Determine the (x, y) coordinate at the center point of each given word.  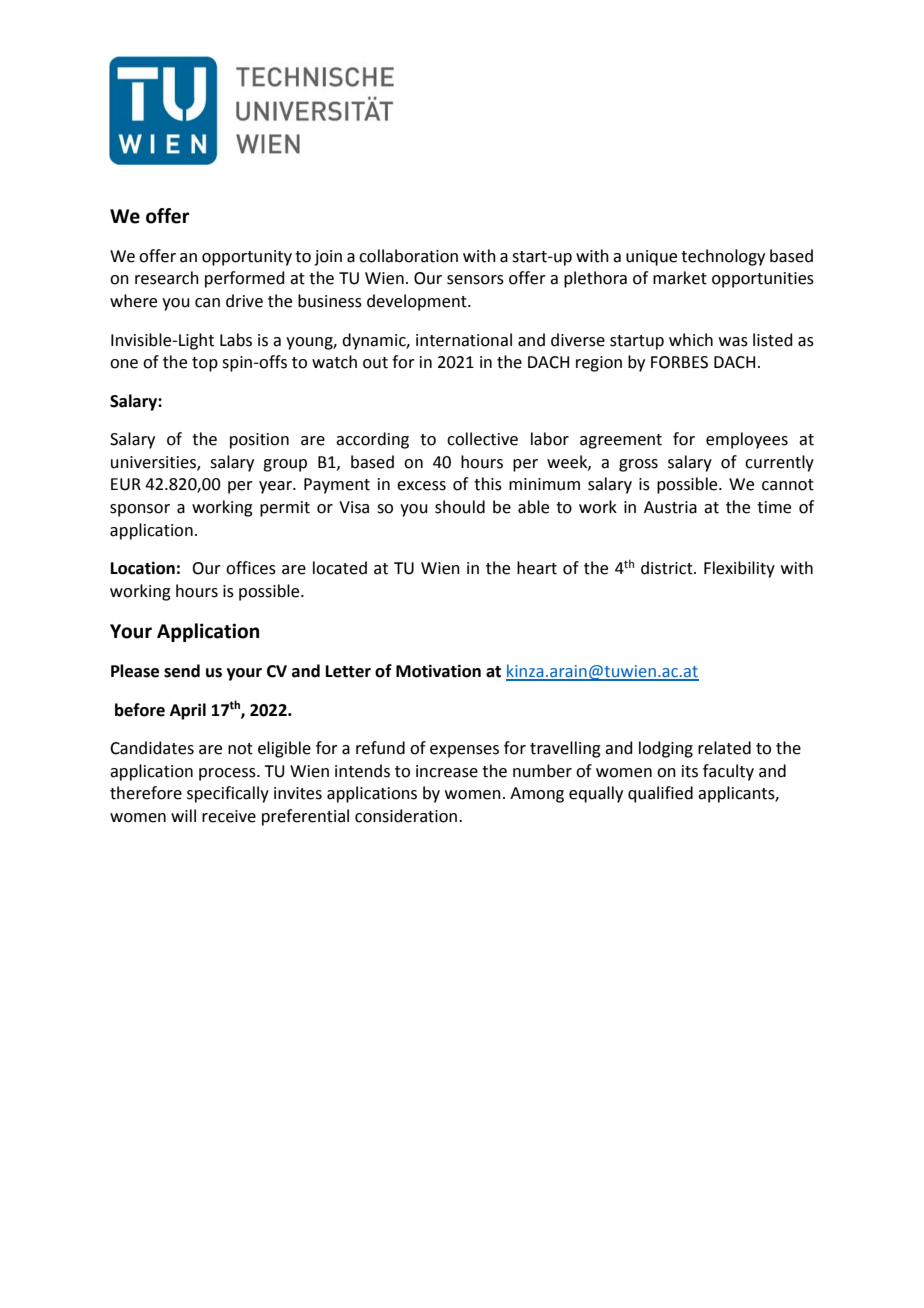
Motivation (438, 671)
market (680, 278)
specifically (228, 794)
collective (482, 439)
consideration (407, 816)
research (167, 278)
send (182, 671)
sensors (475, 280)
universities (154, 463)
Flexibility (739, 569)
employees (747, 440)
